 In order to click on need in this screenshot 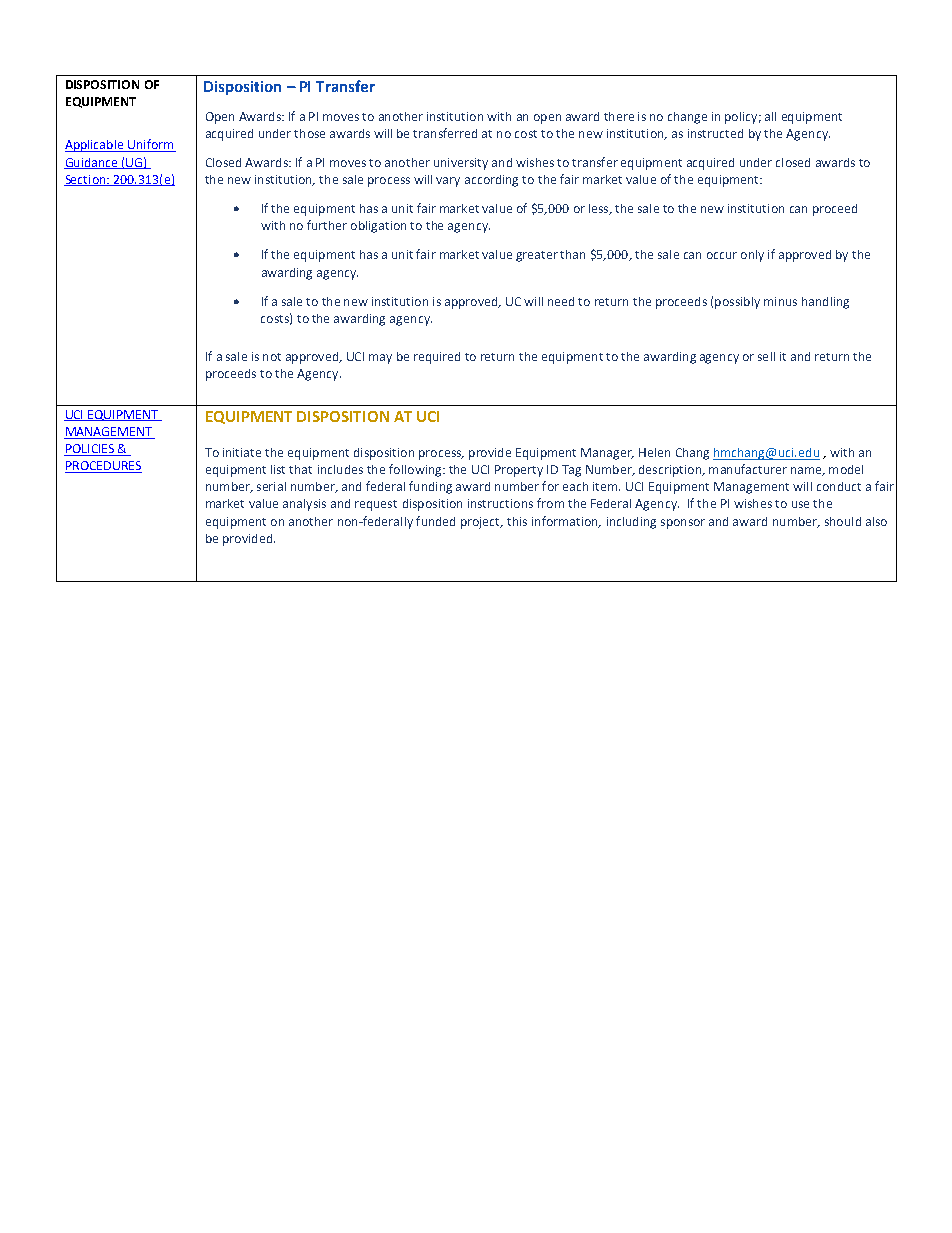, I will do `click(561, 301)`.
